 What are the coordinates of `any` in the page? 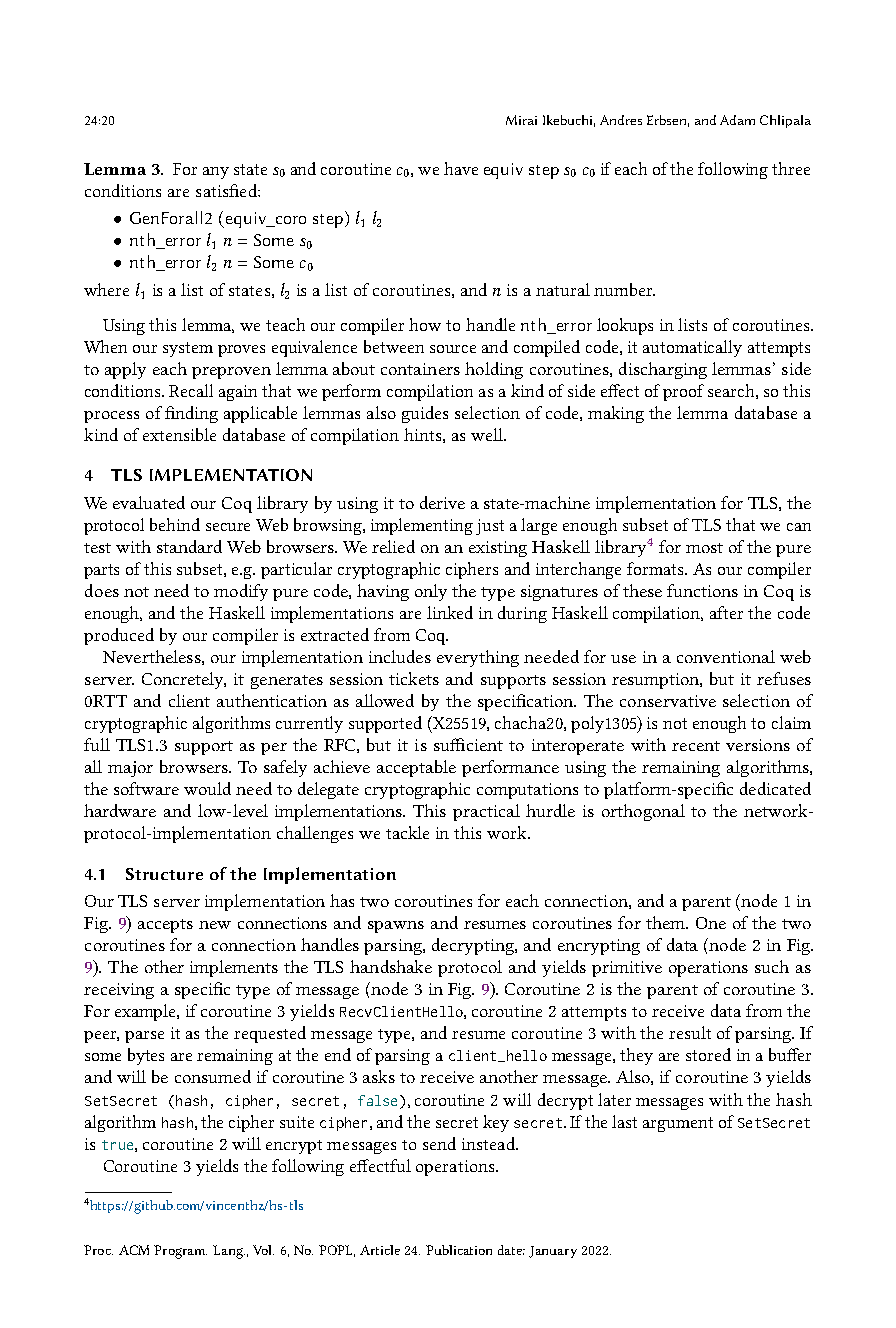 It's located at (216, 173).
